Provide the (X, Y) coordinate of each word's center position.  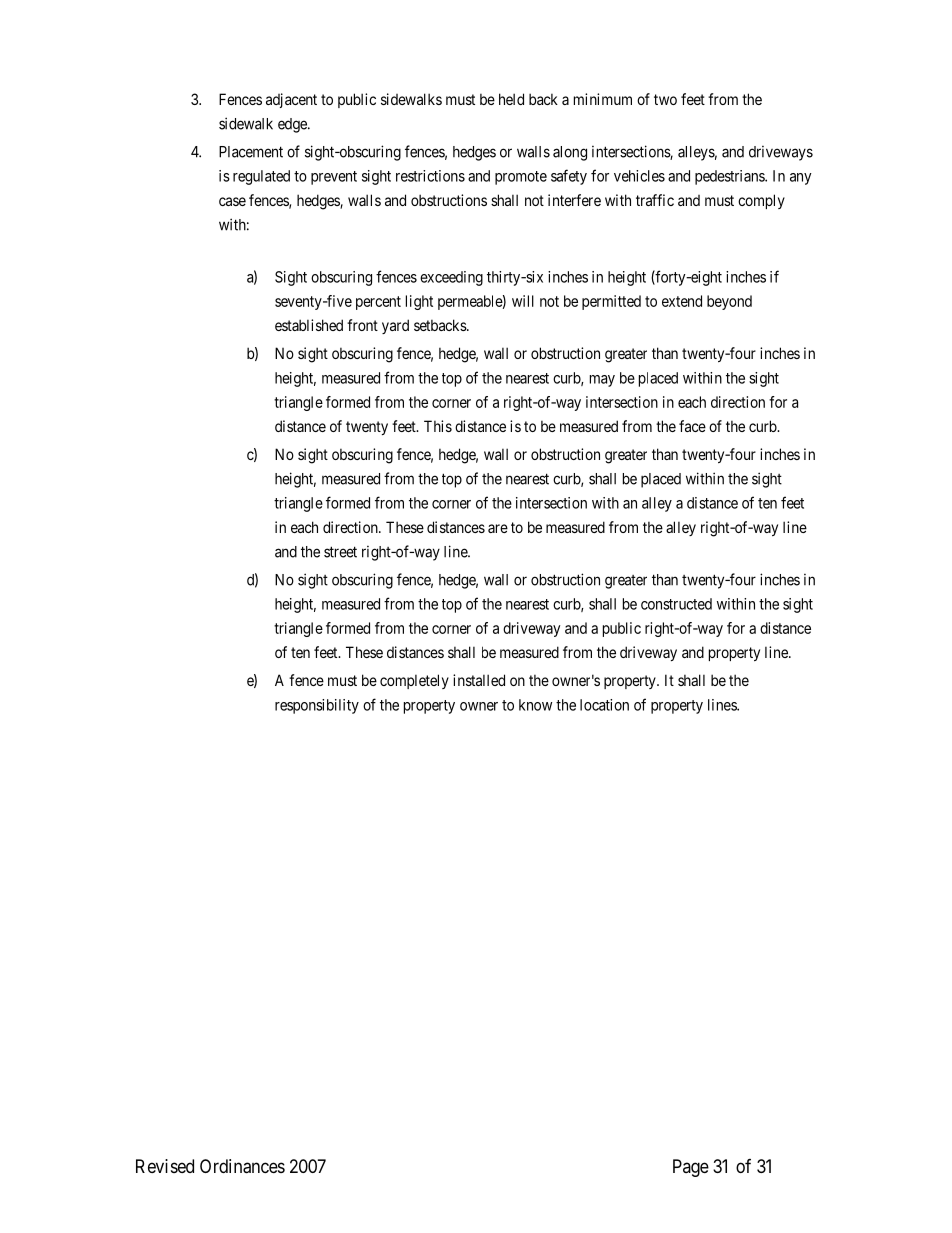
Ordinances (242, 1166)
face (692, 426)
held (511, 99)
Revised (165, 1166)
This (438, 426)
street (340, 552)
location (604, 705)
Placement (251, 152)
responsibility (317, 706)
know (535, 705)
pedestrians (730, 177)
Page (691, 1168)
